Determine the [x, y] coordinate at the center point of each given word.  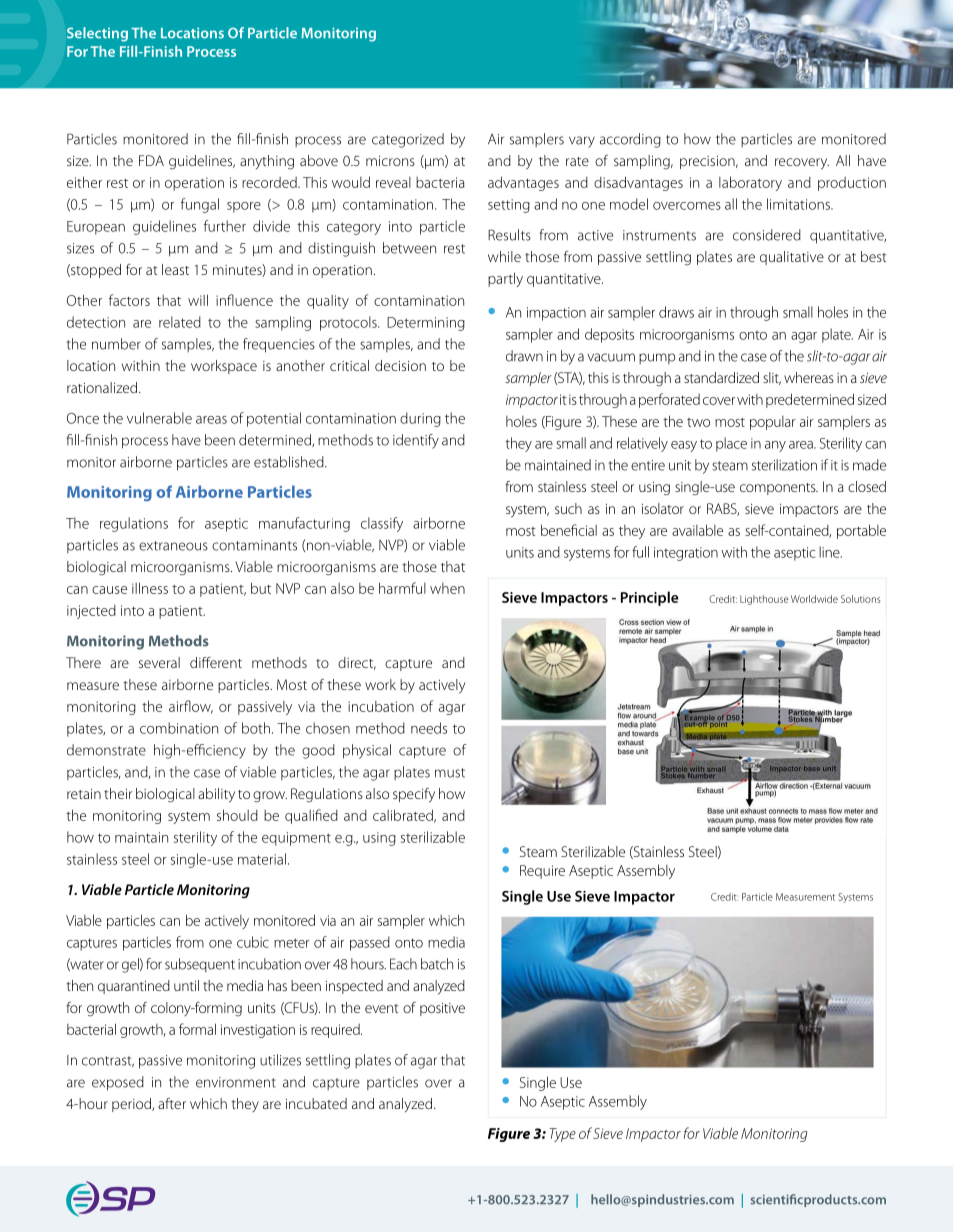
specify [414, 795]
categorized [408, 140]
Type [562, 1135]
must [450, 773]
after [172, 1103]
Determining [426, 324]
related [180, 322]
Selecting [97, 34]
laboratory [750, 183]
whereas [809, 377]
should [237, 815]
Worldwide [814, 599]
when [447, 588]
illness [150, 588]
